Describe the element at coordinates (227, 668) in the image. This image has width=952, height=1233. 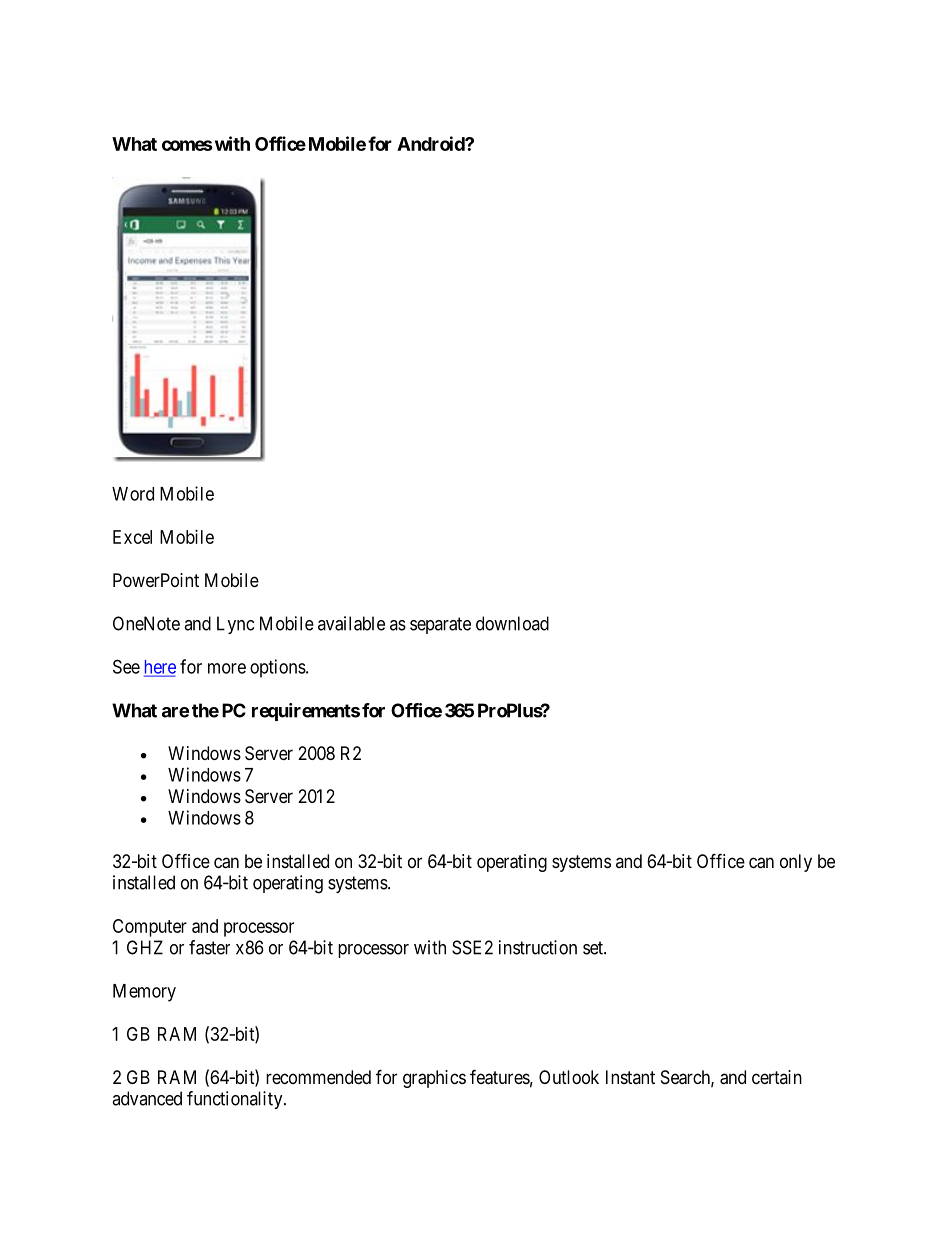
I see `more` at that location.
